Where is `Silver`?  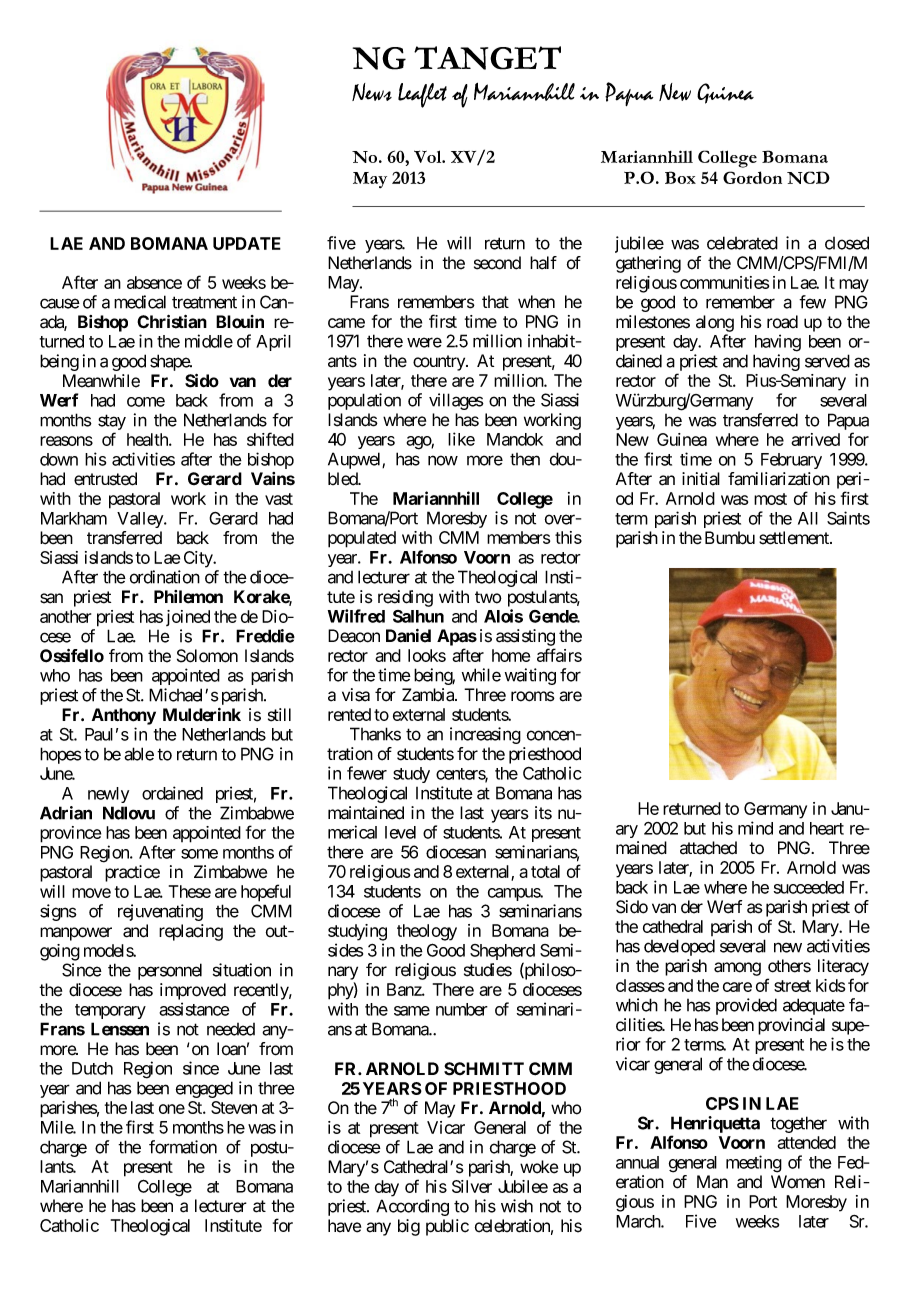
Silver is located at coordinates (472, 1186).
